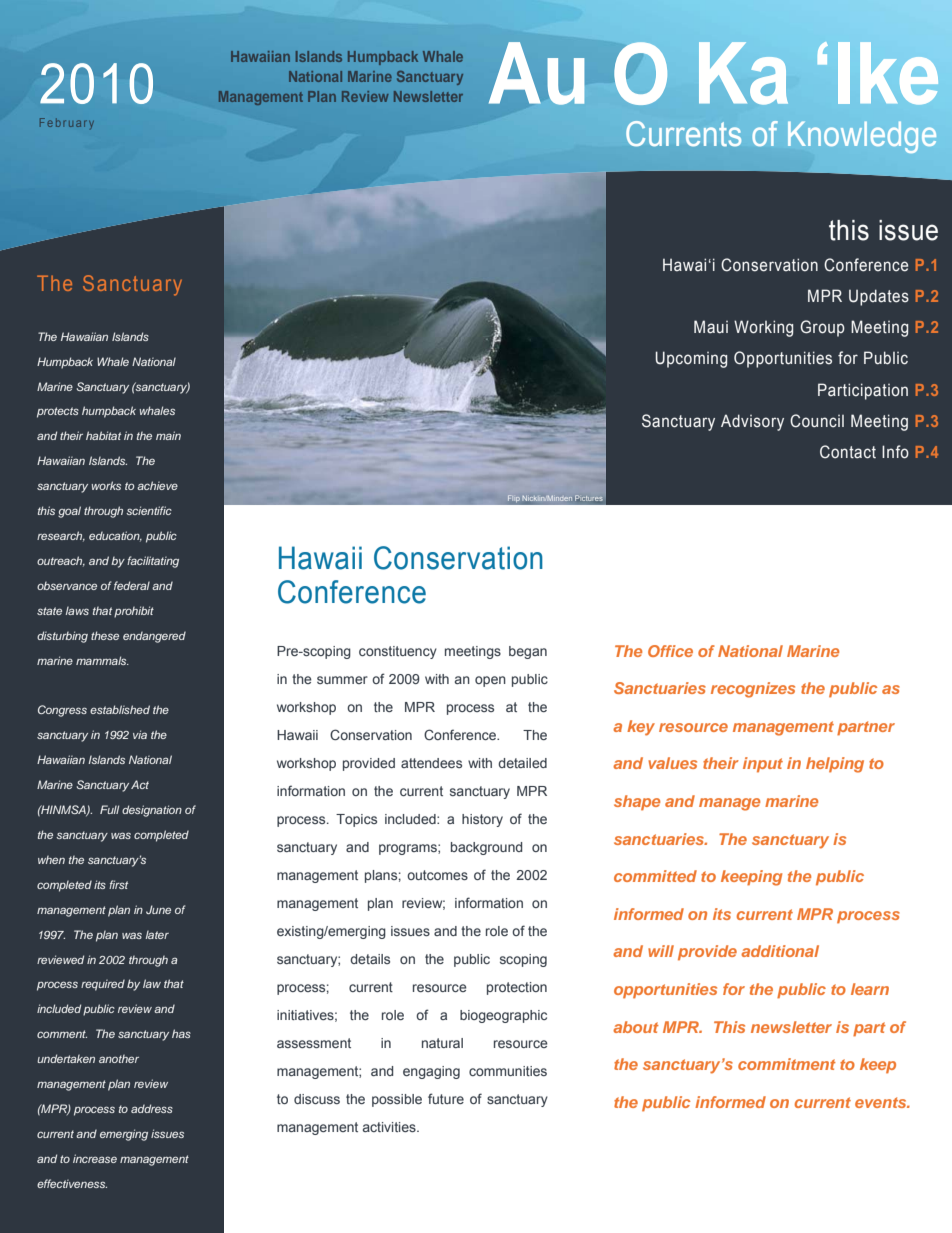  Describe the element at coordinates (528, 652) in the image. I see `began` at that location.
